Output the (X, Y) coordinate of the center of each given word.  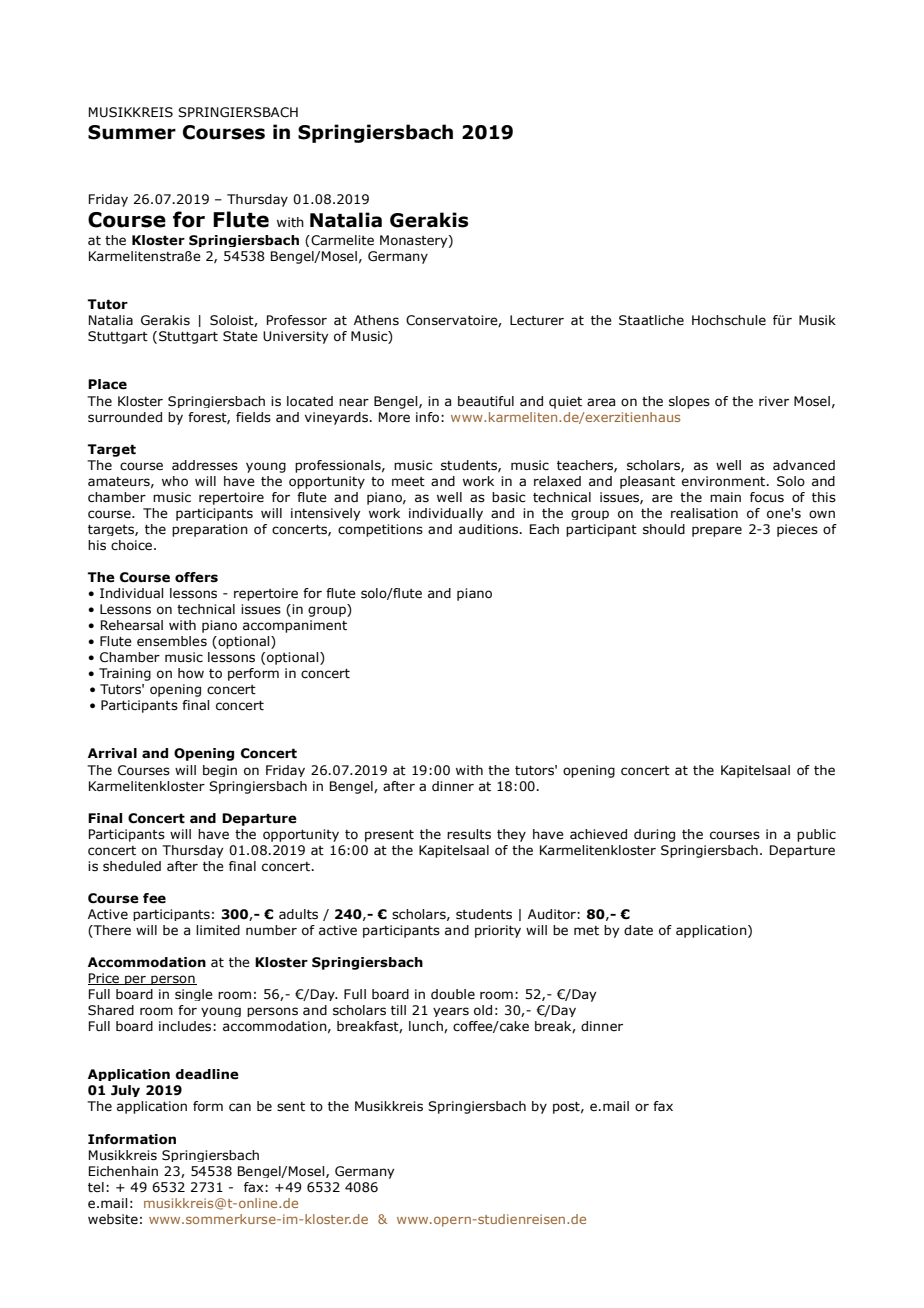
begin (220, 771)
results (469, 834)
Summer (132, 132)
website (113, 1219)
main (725, 497)
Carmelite (341, 240)
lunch (427, 1027)
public (816, 835)
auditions (490, 529)
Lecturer (537, 320)
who (175, 481)
